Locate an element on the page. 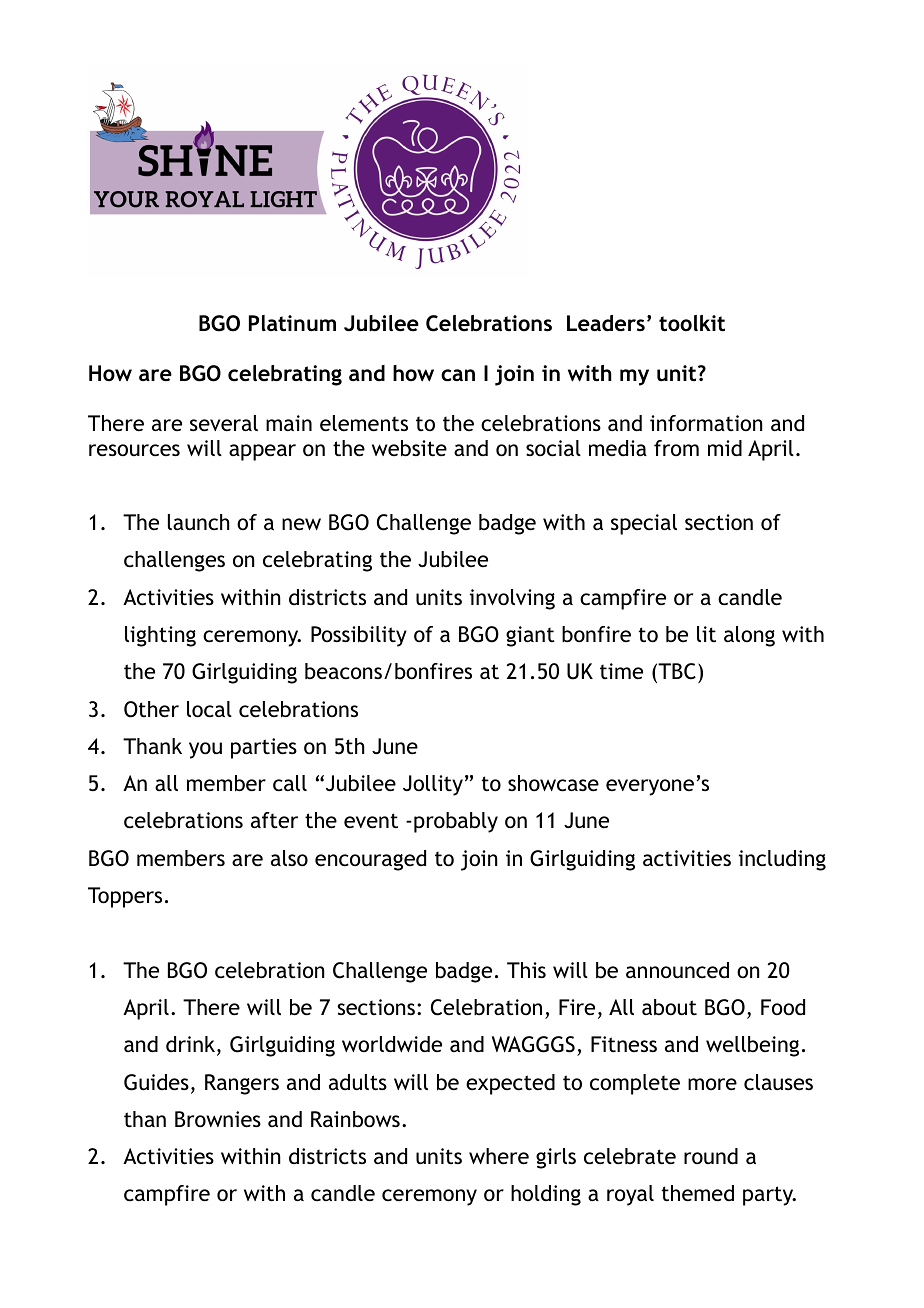  along is located at coordinates (749, 636).
